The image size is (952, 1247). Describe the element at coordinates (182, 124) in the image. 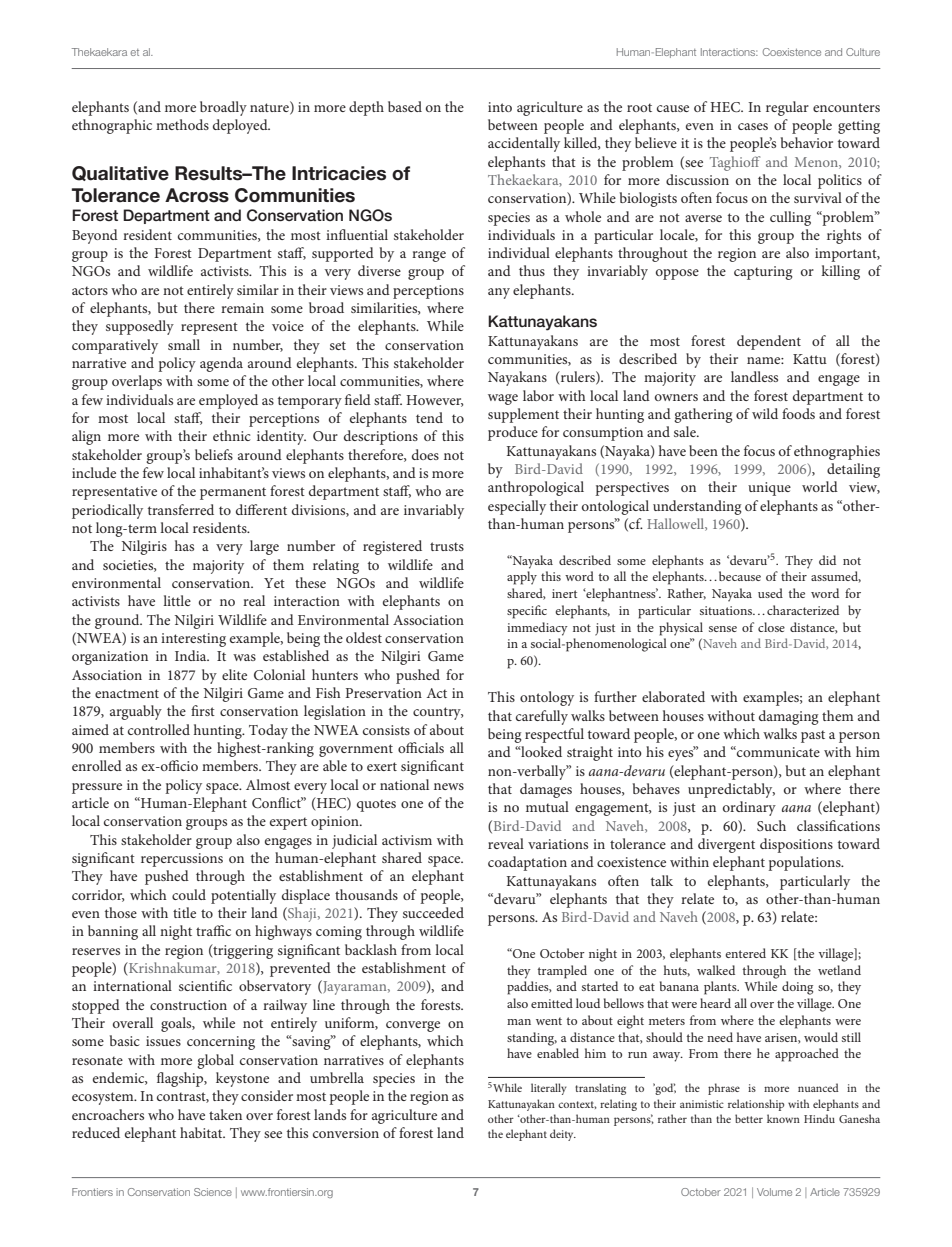

I see `methods` at that location.
